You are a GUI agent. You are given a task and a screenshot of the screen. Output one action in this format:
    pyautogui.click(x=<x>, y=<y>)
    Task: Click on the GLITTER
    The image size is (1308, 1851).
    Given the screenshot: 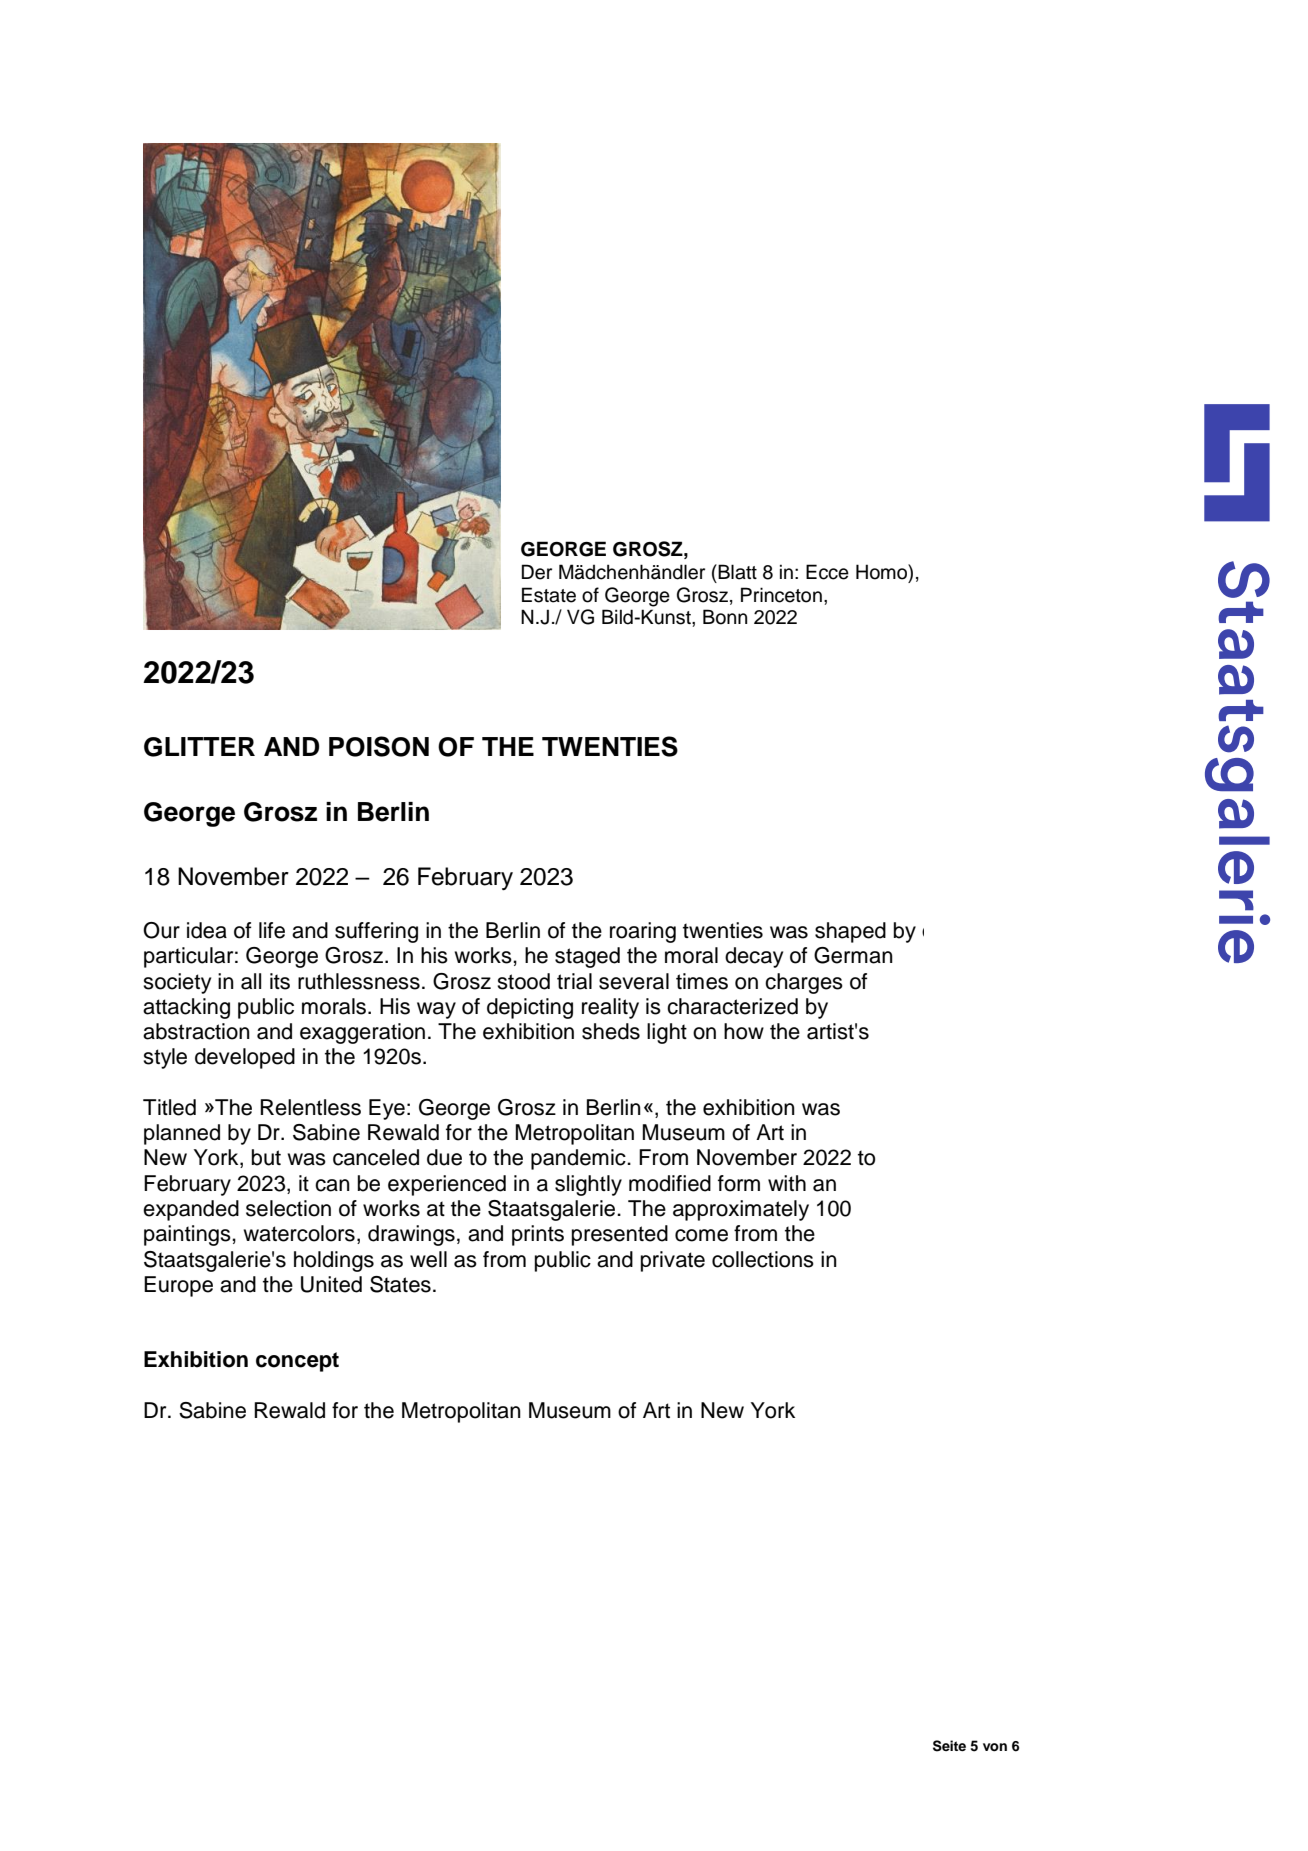 What is the action you would take?
    pyautogui.click(x=199, y=747)
